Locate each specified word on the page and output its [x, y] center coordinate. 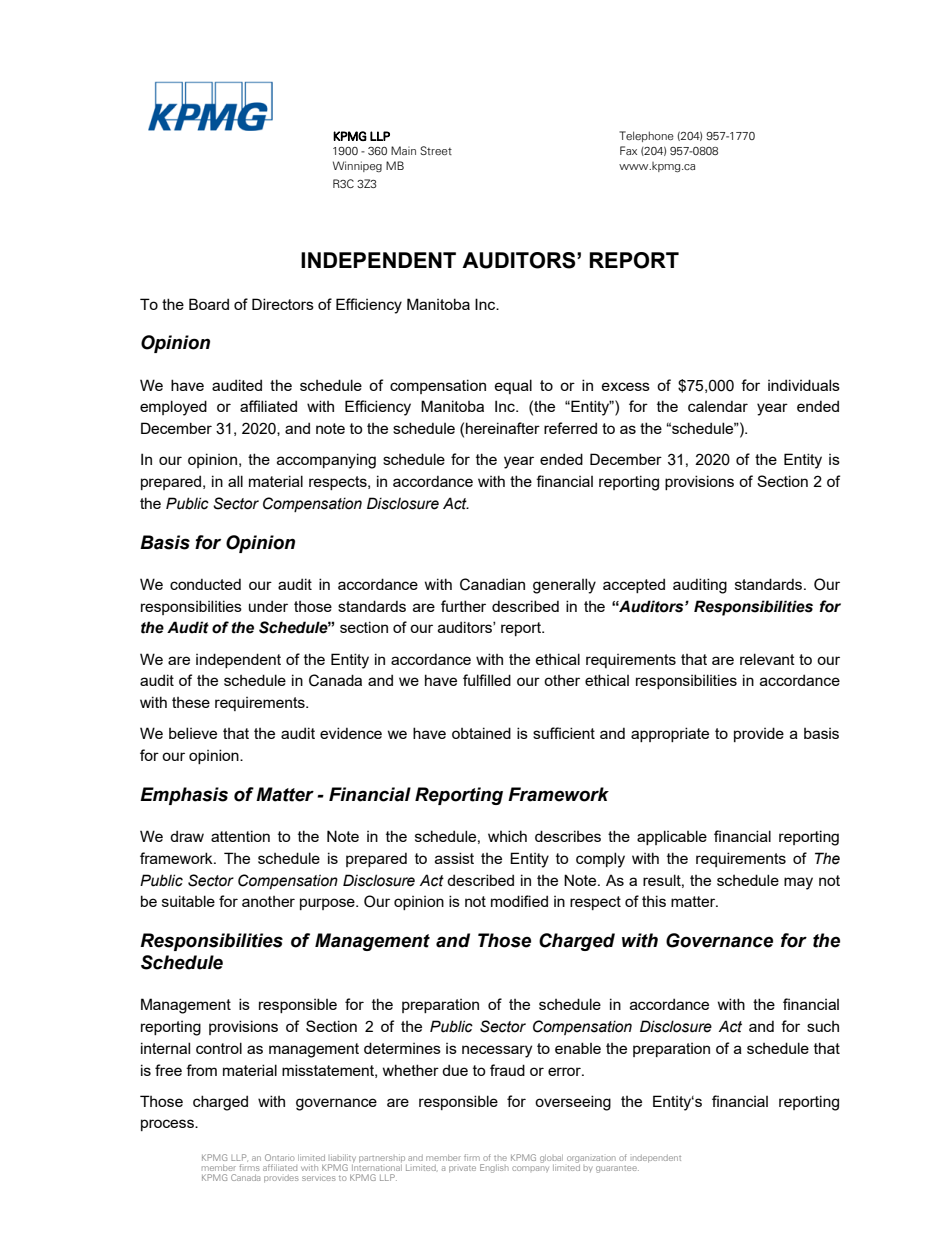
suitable [188, 901]
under [268, 606]
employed [173, 408]
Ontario [280, 1157]
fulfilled [487, 680]
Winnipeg [357, 166]
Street [436, 150]
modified [519, 901]
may [798, 883]
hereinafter [503, 428]
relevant [767, 659]
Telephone [646, 136]
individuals [804, 385]
